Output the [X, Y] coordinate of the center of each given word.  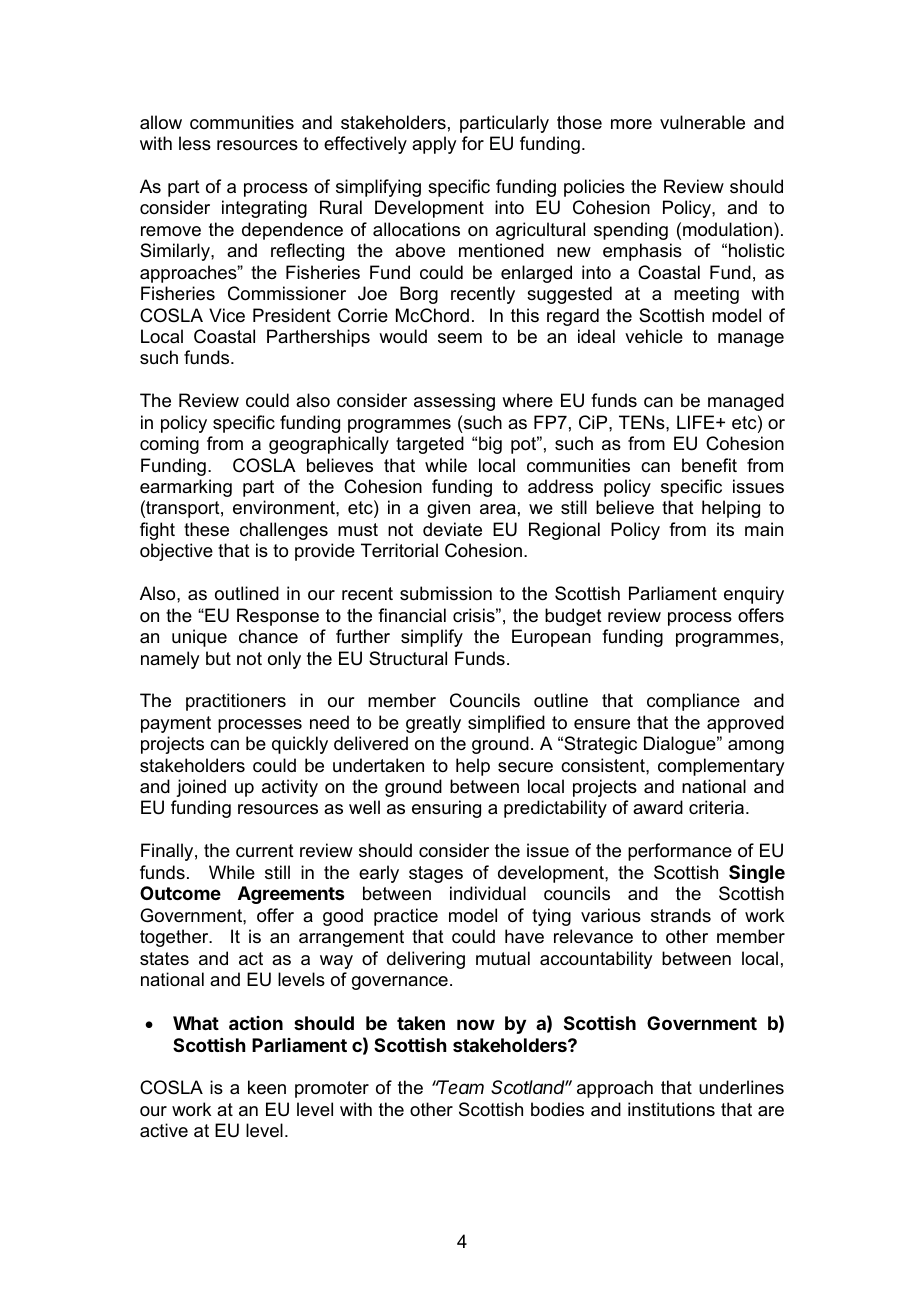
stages [436, 874]
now [476, 1024]
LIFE [697, 422]
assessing [454, 402]
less [195, 143]
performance [680, 852]
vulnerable [702, 122]
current [265, 851]
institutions [671, 1109]
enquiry [754, 595]
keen [267, 1087]
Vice [227, 315]
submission [446, 593]
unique [199, 638]
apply [434, 145]
